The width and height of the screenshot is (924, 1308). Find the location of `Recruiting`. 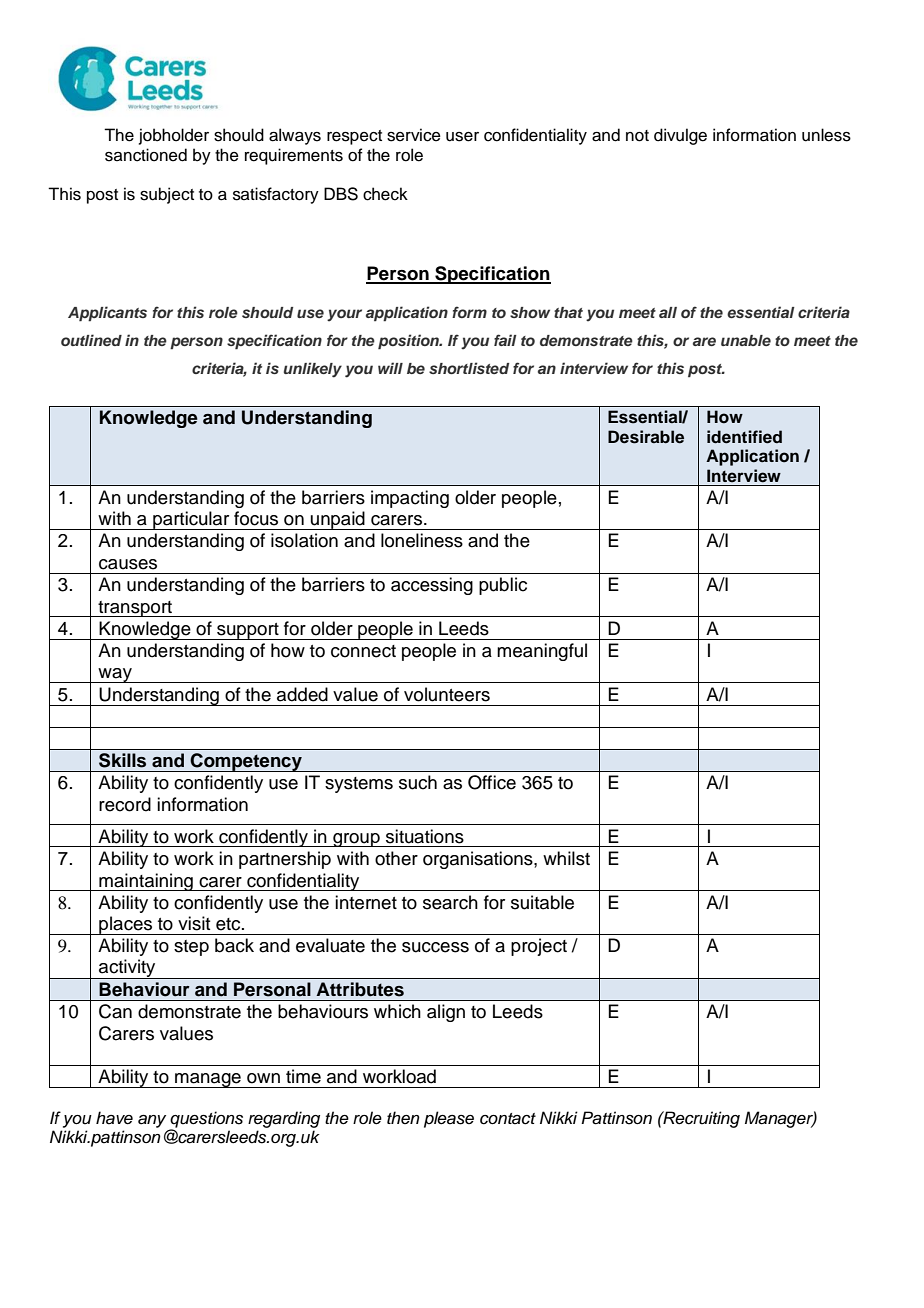

Recruiting is located at coordinates (700, 1119).
